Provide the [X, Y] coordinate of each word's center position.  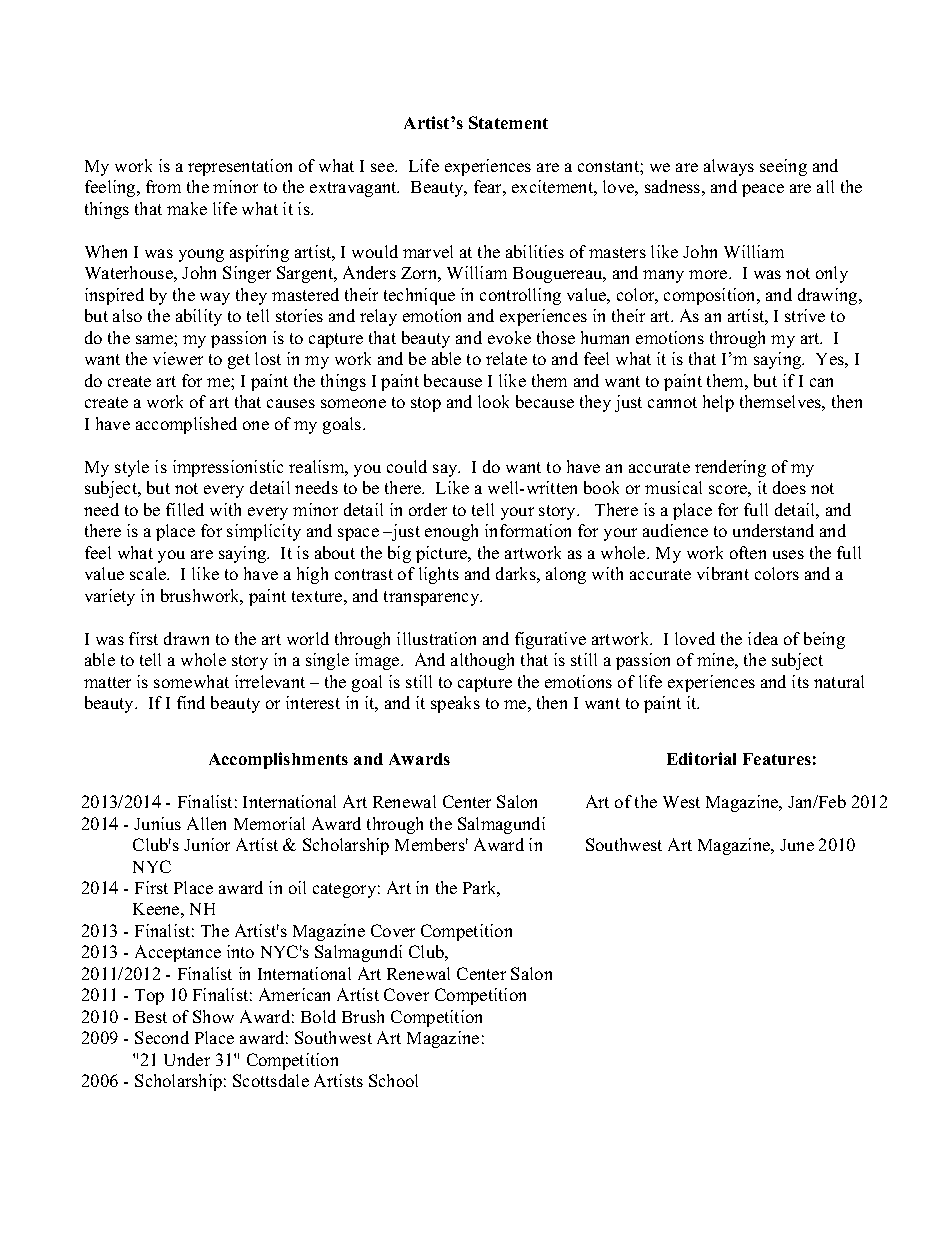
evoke [509, 337]
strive [805, 315]
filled [185, 509]
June [797, 845]
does [789, 487]
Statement [508, 122]
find [191, 702]
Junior [207, 844]
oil [297, 887]
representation [240, 167]
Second [162, 1037]
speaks [455, 704]
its [800, 681]
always [729, 167]
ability [199, 317]
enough [451, 532]
